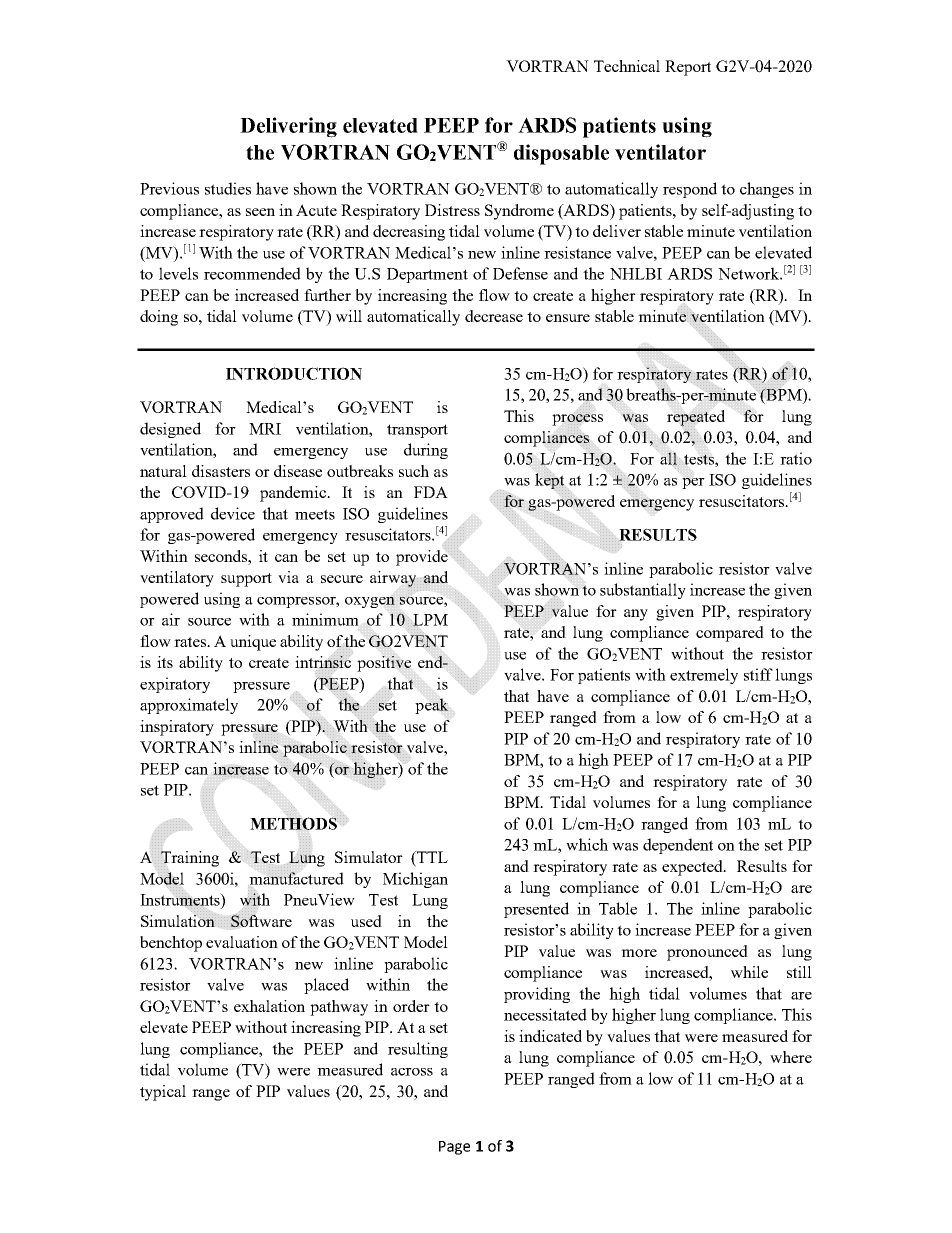 Image resolution: width=952 pixels, height=1233 pixels. What do you see at coordinates (696, 418) in the screenshot?
I see `repeated` at bounding box center [696, 418].
